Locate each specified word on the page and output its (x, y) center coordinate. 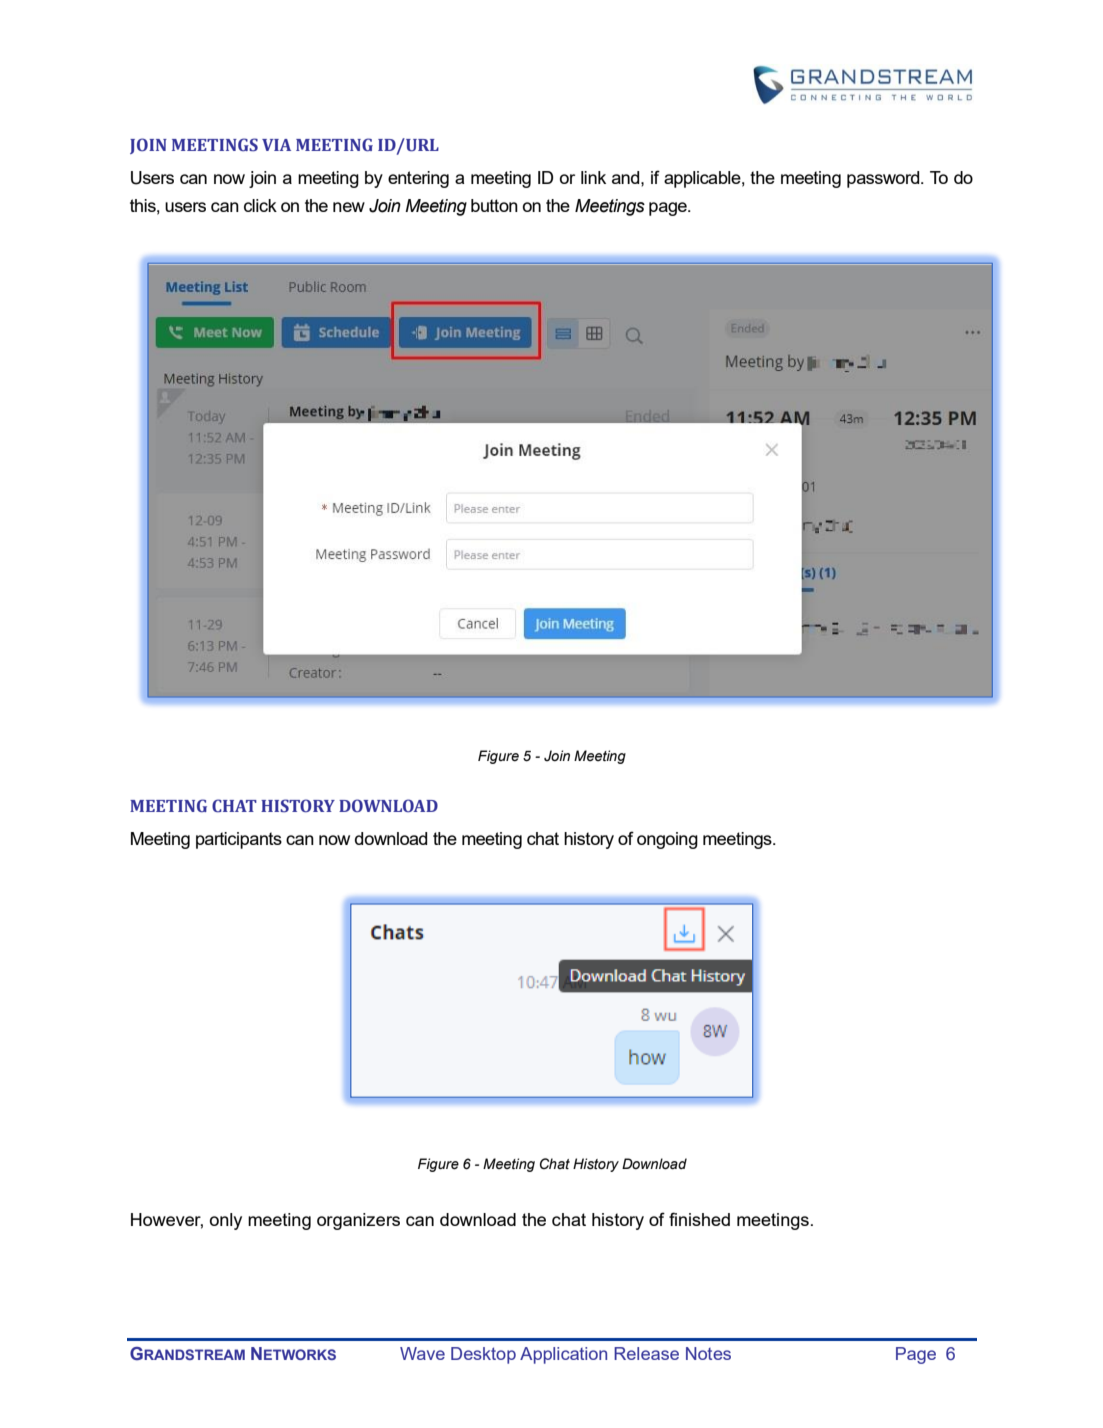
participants (239, 840)
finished (699, 1219)
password (884, 179)
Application (563, 1355)
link (593, 177)
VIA (276, 145)
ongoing (667, 840)
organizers (358, 1221)
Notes (708, 1353)
